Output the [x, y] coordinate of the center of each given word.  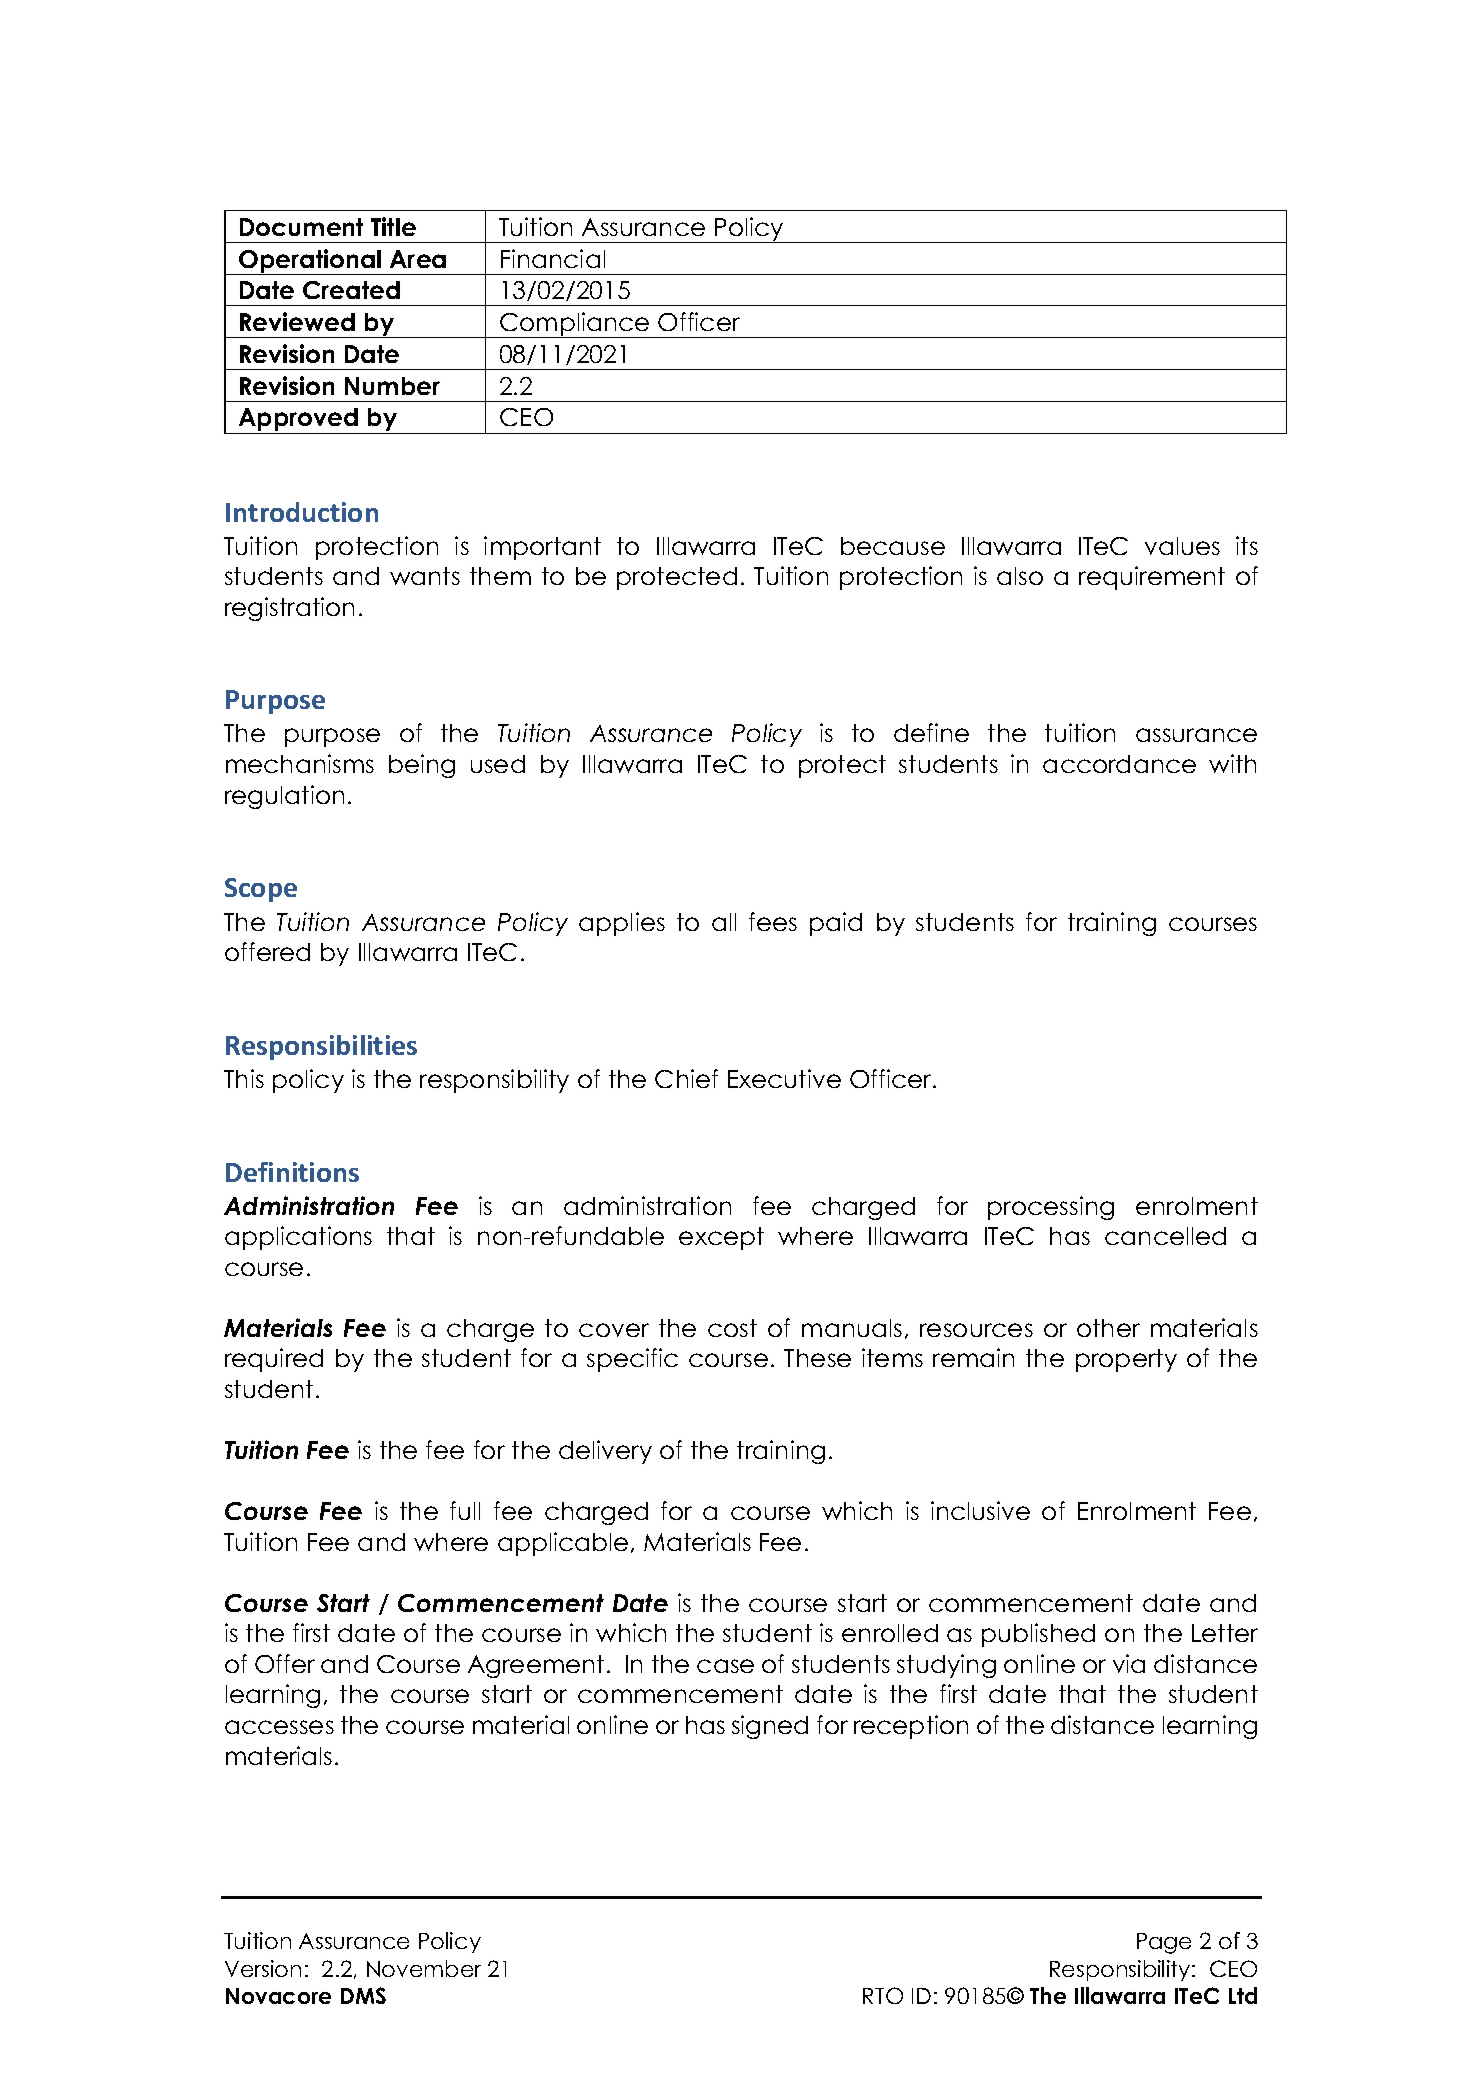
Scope [261, 890]
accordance [1119, 764]
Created [351, 290]
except [721, 1238]
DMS [363, 1995]
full [465, 1510]
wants [425, 576]
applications [298, 1238]
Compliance [575, 325]
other [1108, 1328]
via [1129, 1663]
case [725, 1666]
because [893, 546]
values [1182, 546]
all [724, 922]
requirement [1152, 578]
